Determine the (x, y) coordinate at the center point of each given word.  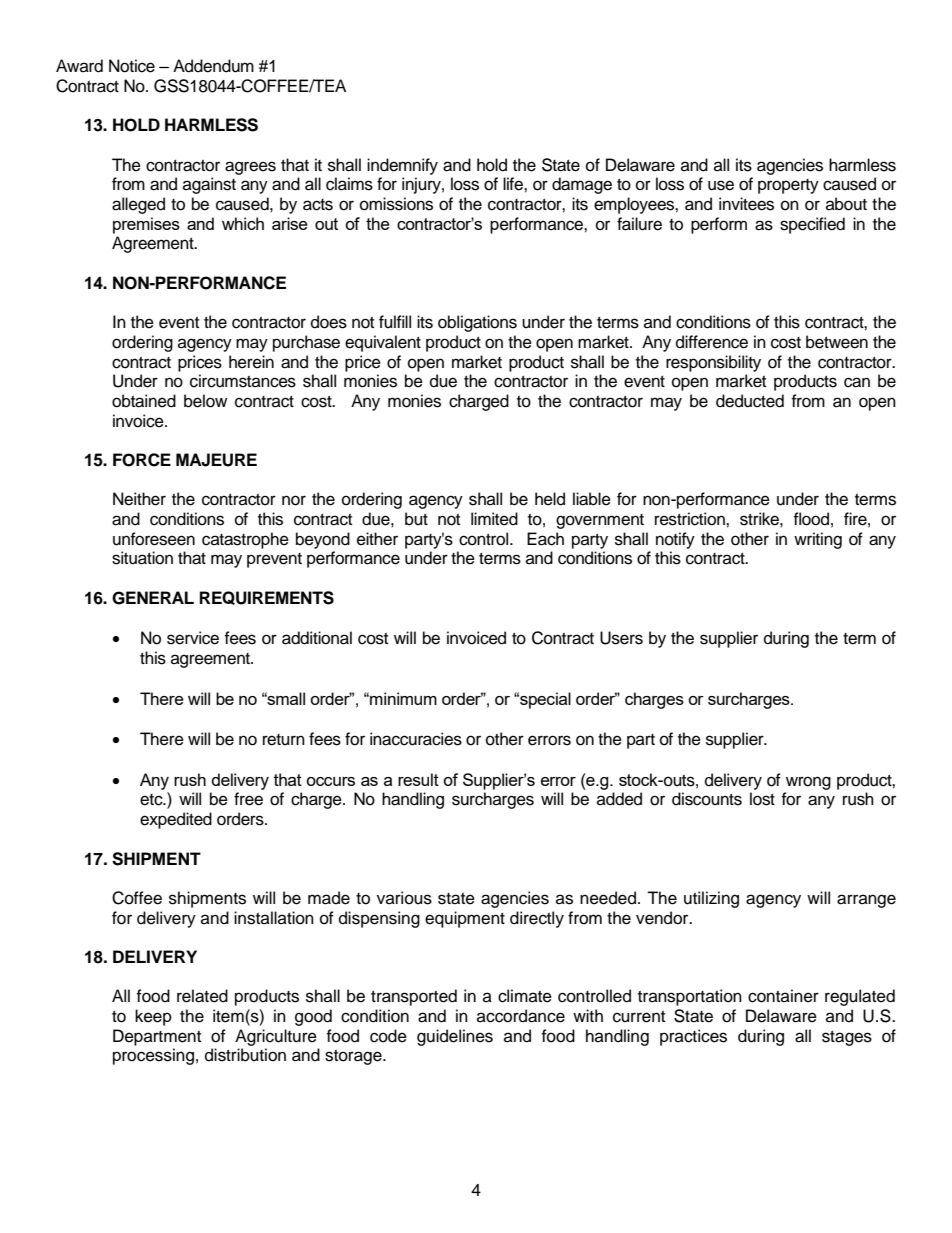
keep (153, 1017)
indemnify (402, 166)
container (783, 996)
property (788, 186)
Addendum (213, 66)
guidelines (455, 1037)
